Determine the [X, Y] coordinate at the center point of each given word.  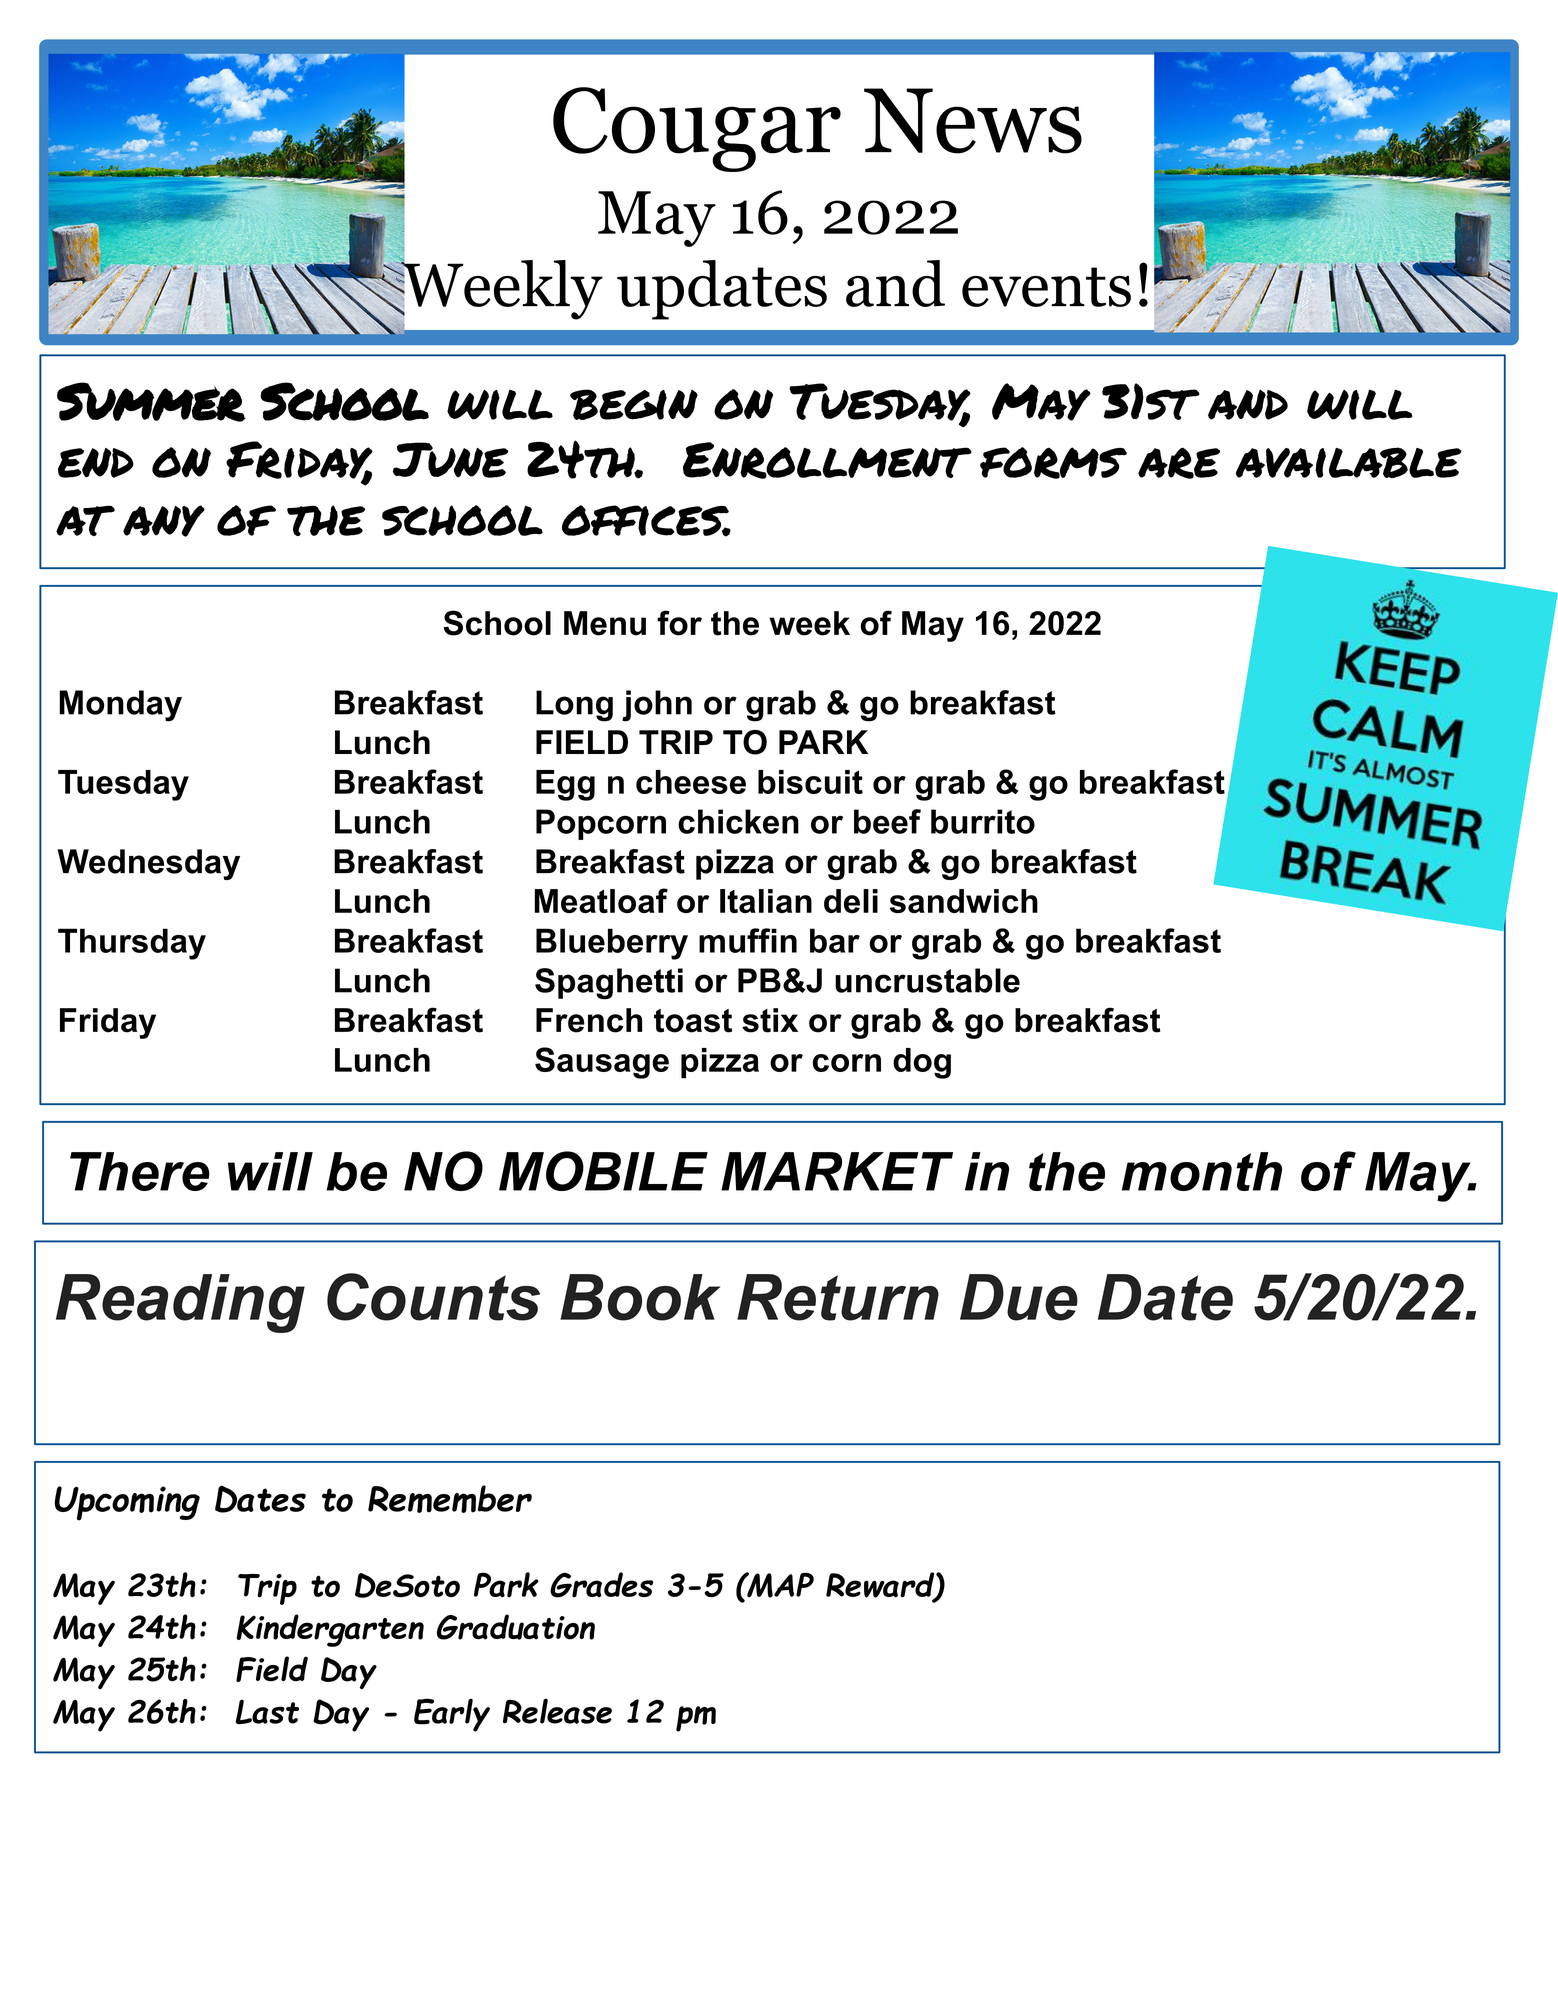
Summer [151, 402]
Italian [766, 901]
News [973, 121]
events [1046, 287]
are [1179, 463]
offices [646, 521]
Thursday [132, 944]
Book [640, 1297]
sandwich [964, 901]
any [164, 521]
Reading [180, 1303]
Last [267, 1711]
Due [1019, 1297]
